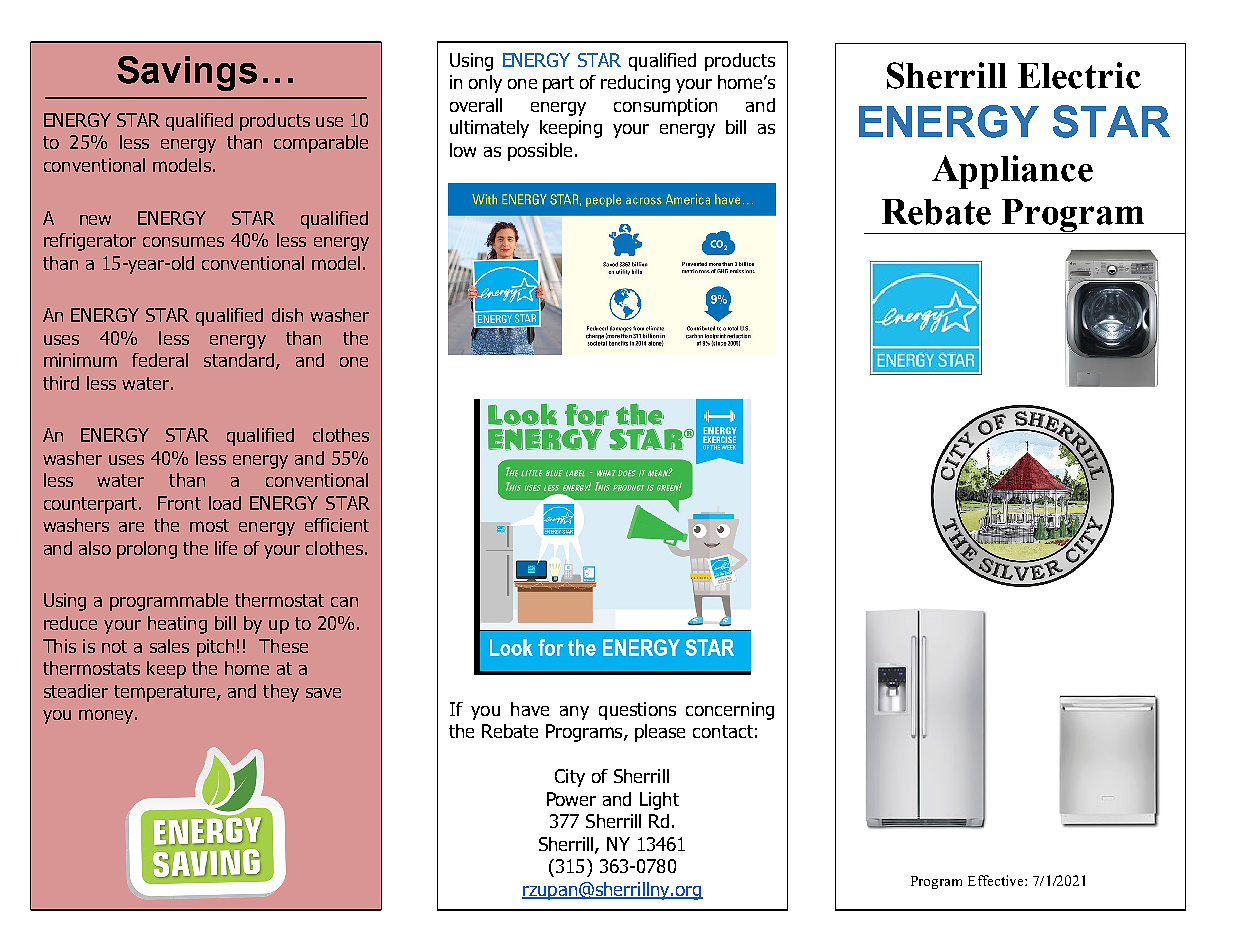 Image resolution: width=1233 pixels, height=952 pixels. Describe the element at coordinates (337, 525) in the image. I see `efficient` at that location.
